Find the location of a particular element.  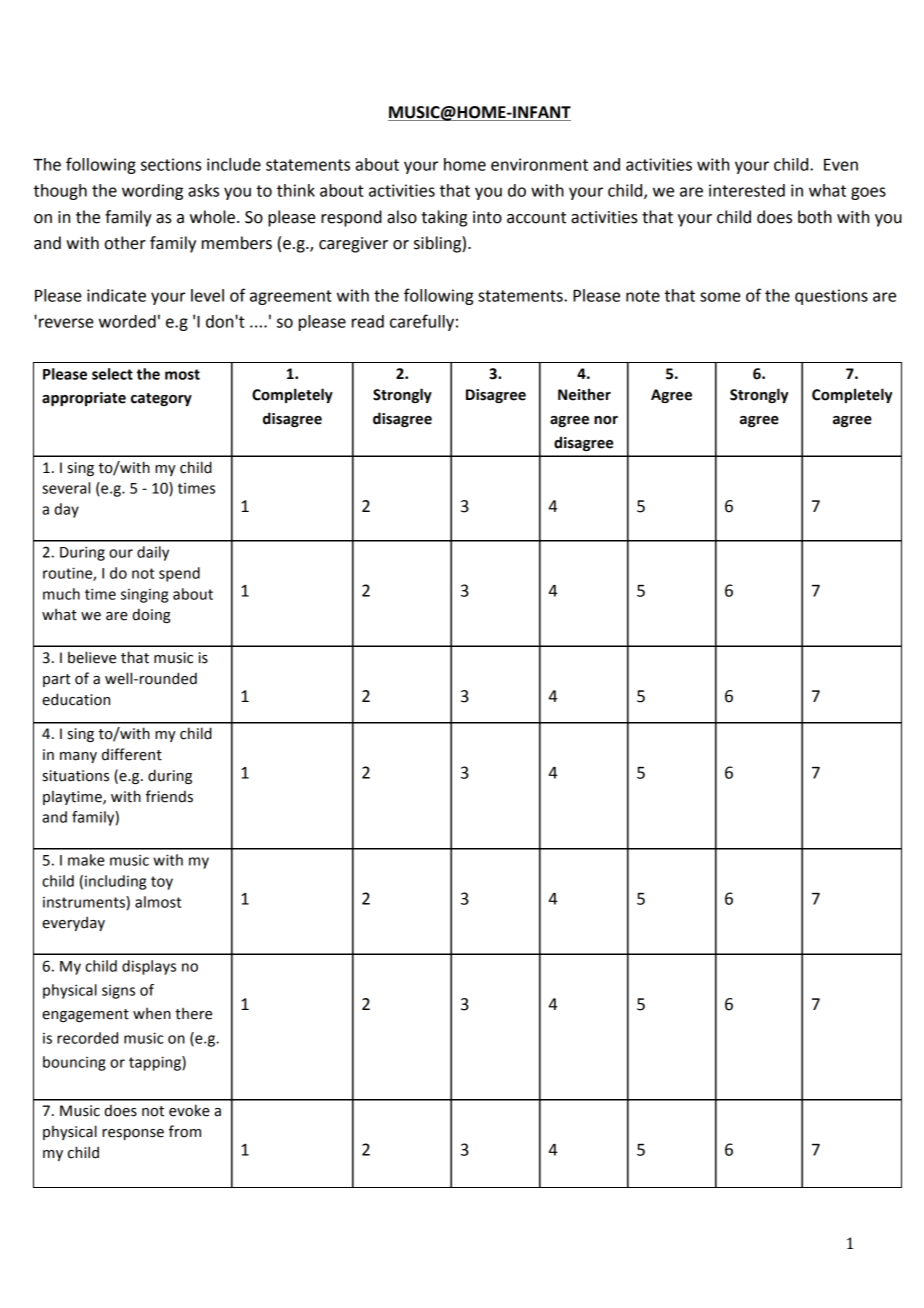

spend is located at coordinates (179, 574).
